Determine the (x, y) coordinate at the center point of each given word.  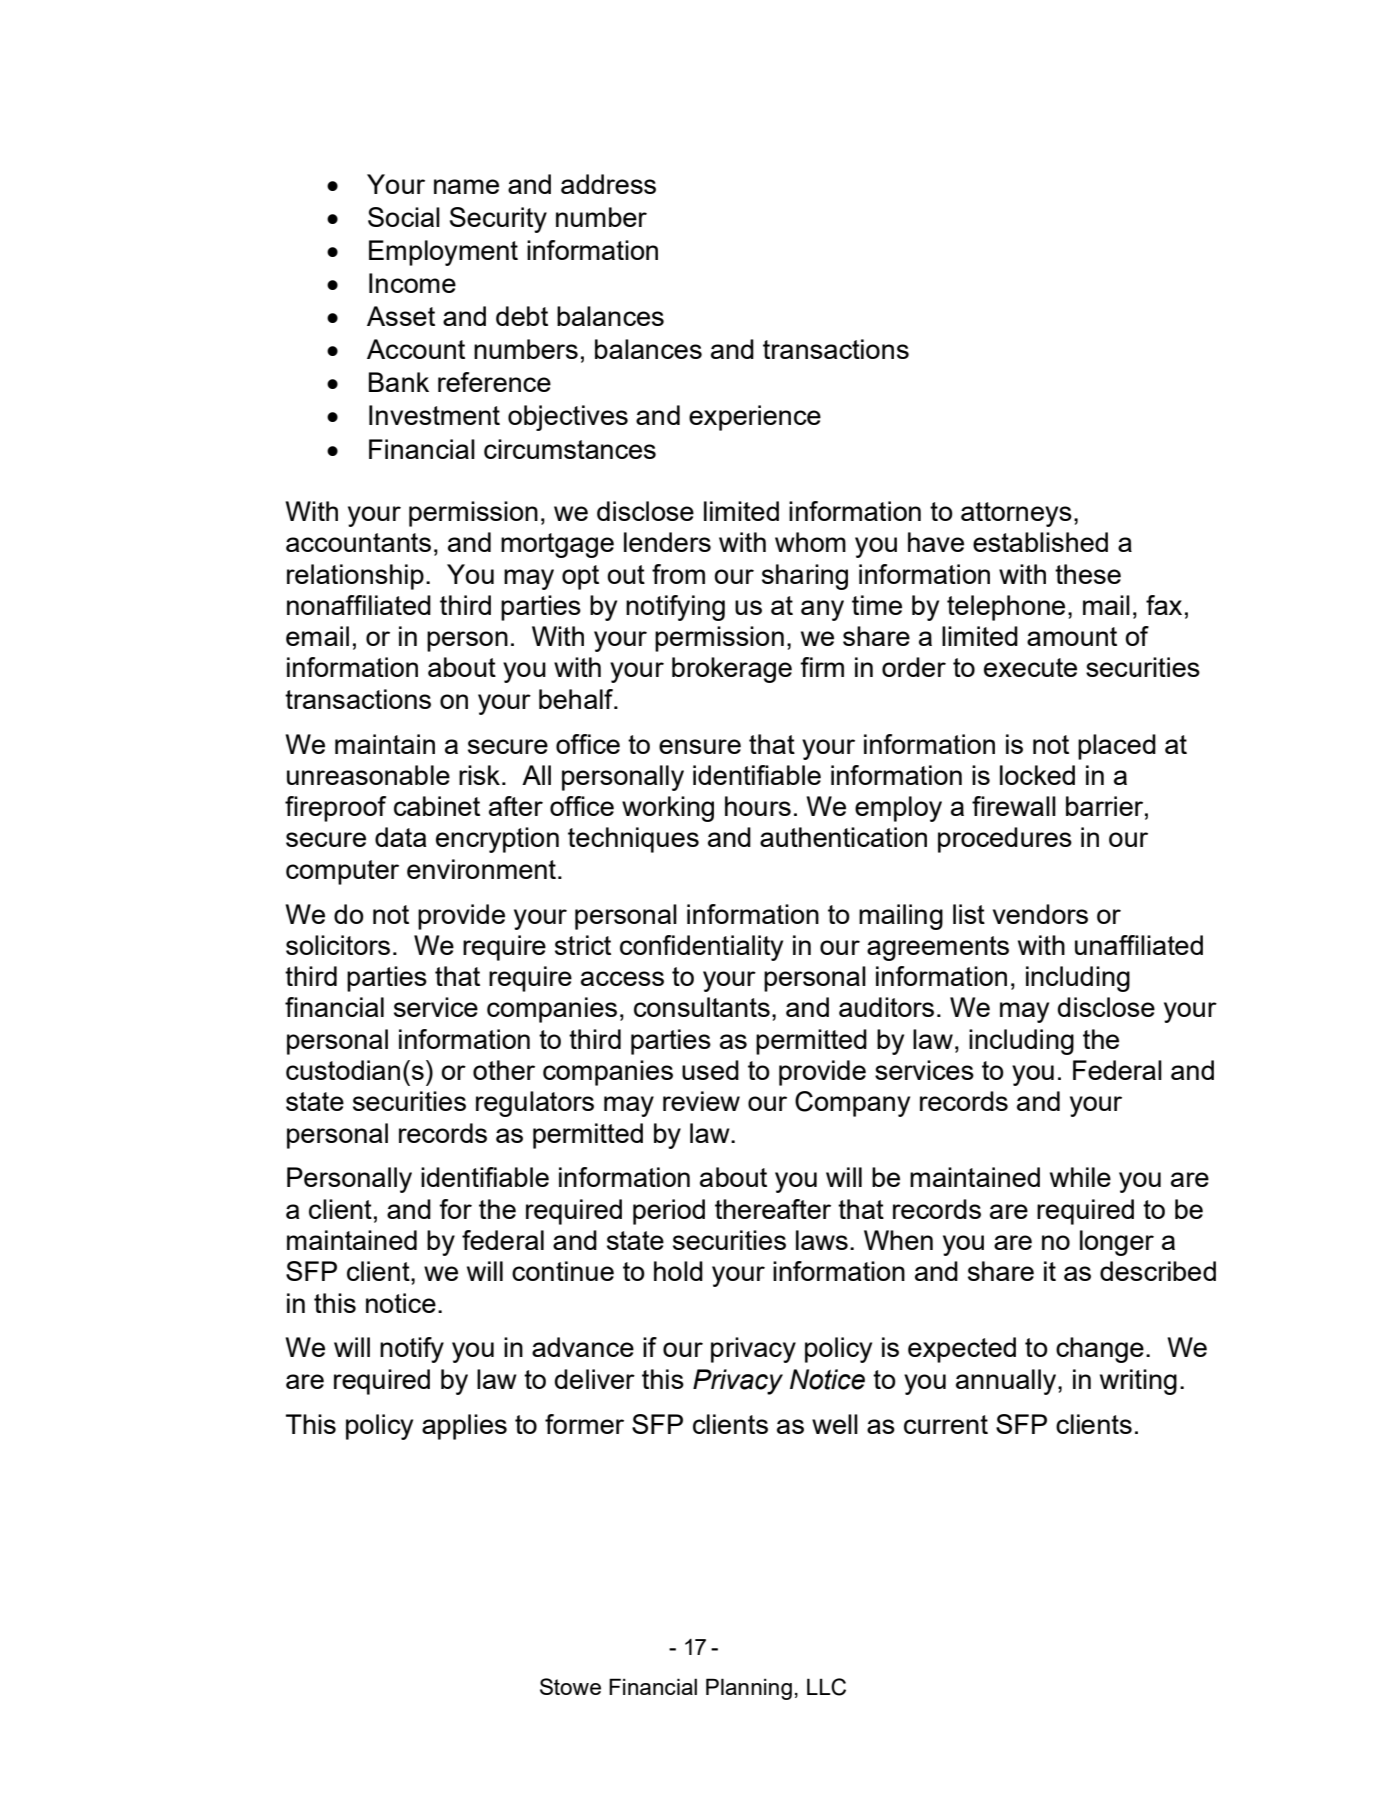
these (1088, 574)
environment (481, 869)
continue (563, 1271)
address (608, 184)
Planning (749, 1689)
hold (678, 1271)
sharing (805, 577)
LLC (826, 1687)
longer (1117, 1243)
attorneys (1016, 514)
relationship (355, 577)
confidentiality (701, 948)
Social (404, 217)
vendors (1040, 914)
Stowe (570, 1686)
